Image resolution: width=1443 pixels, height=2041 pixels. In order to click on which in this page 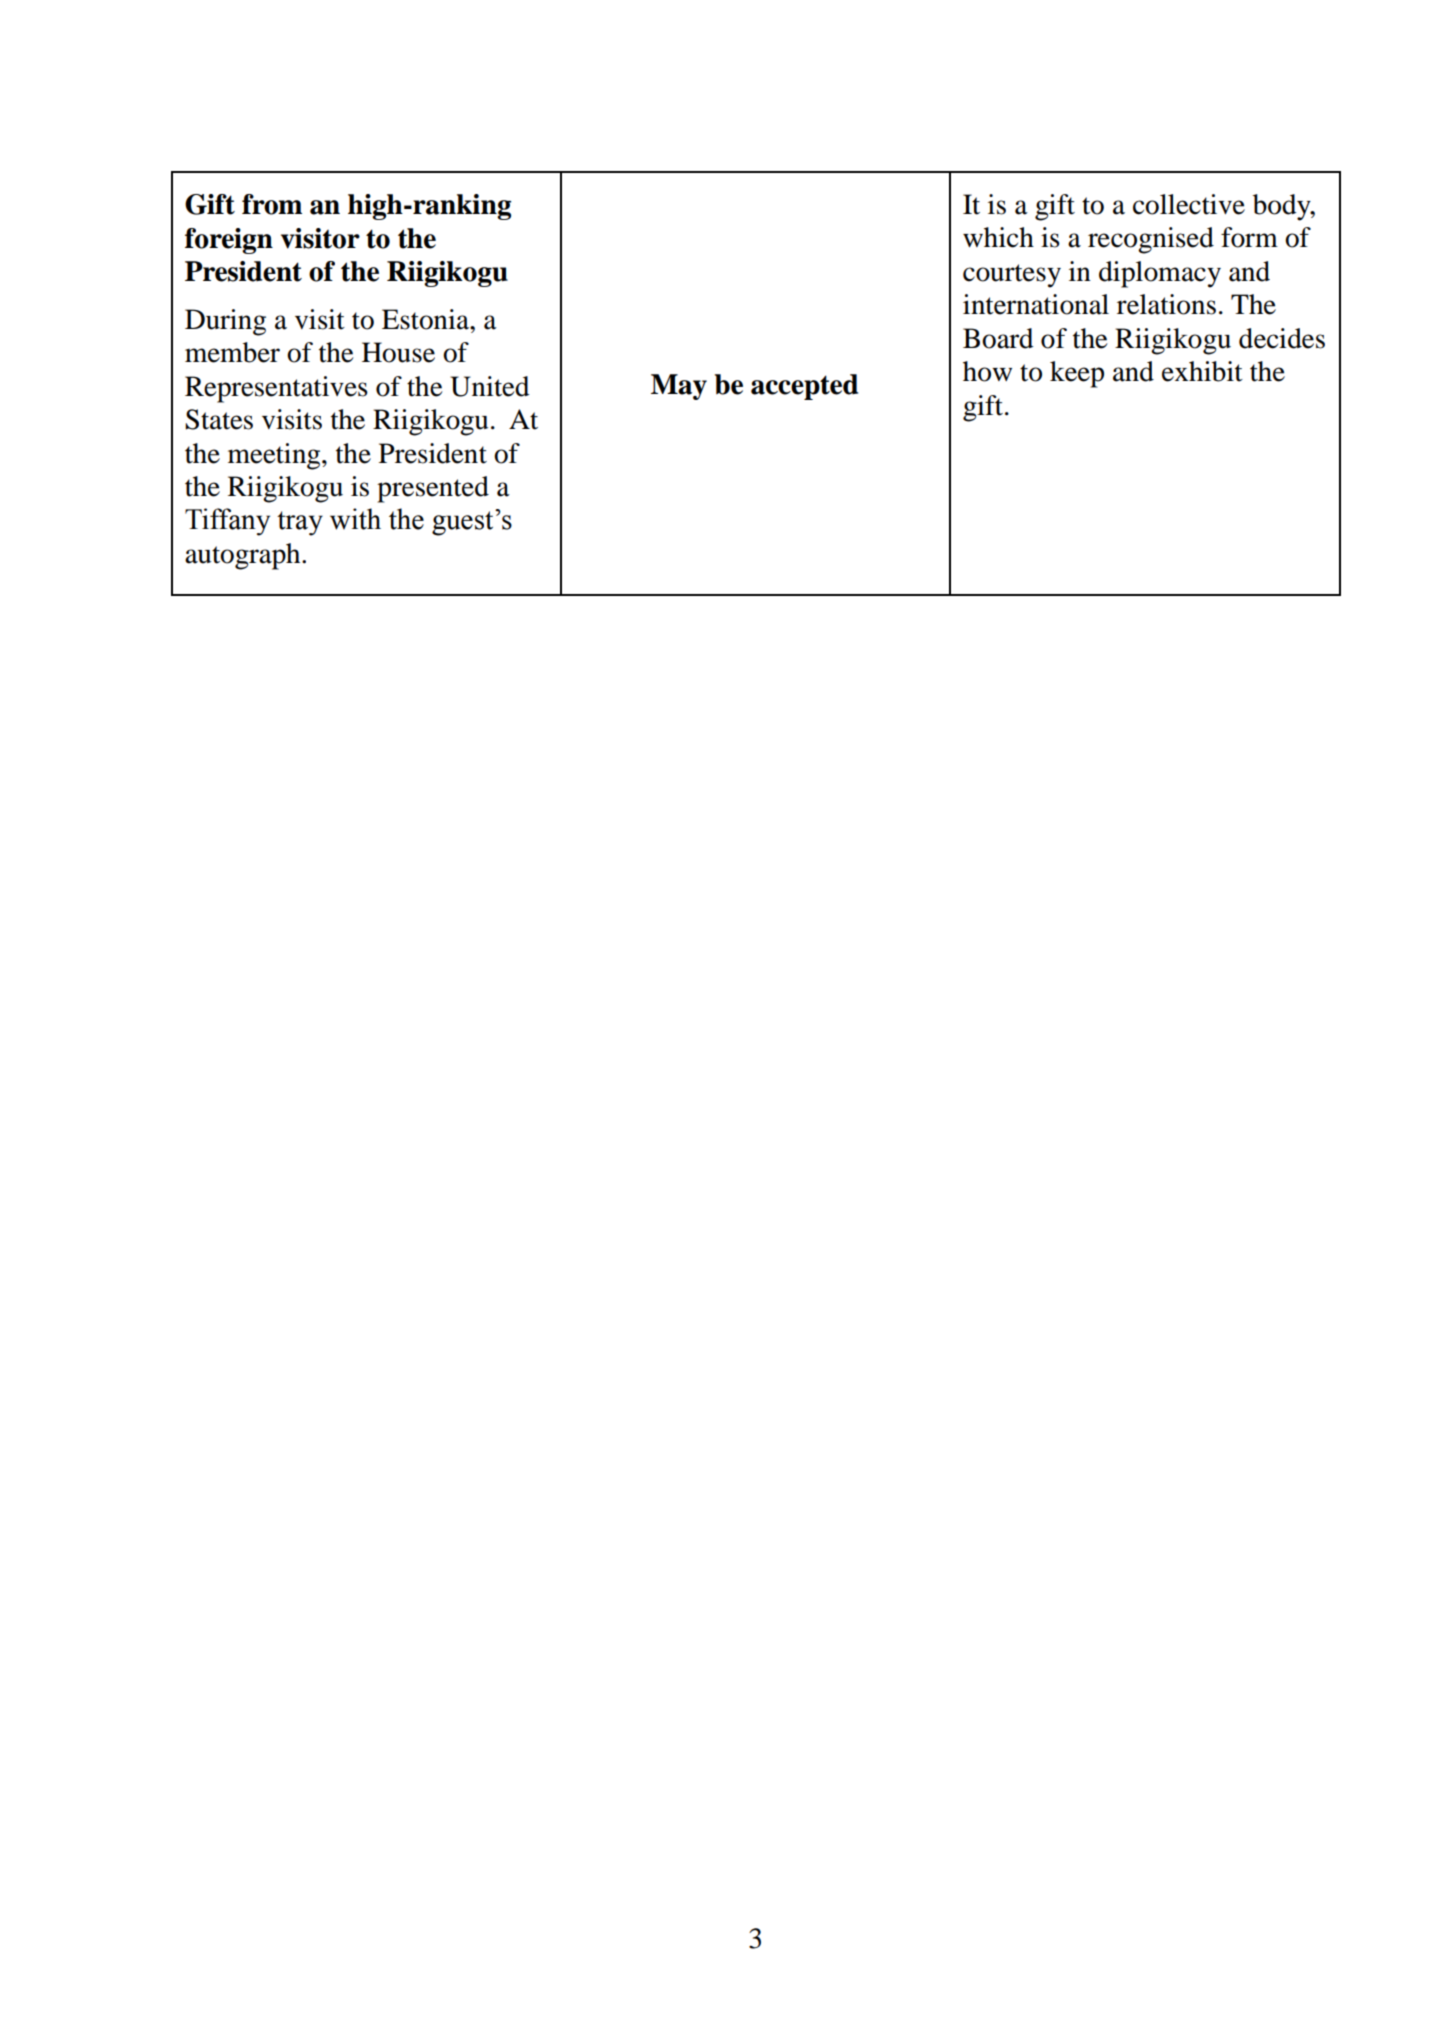, I will do `click(998, 237)`.
